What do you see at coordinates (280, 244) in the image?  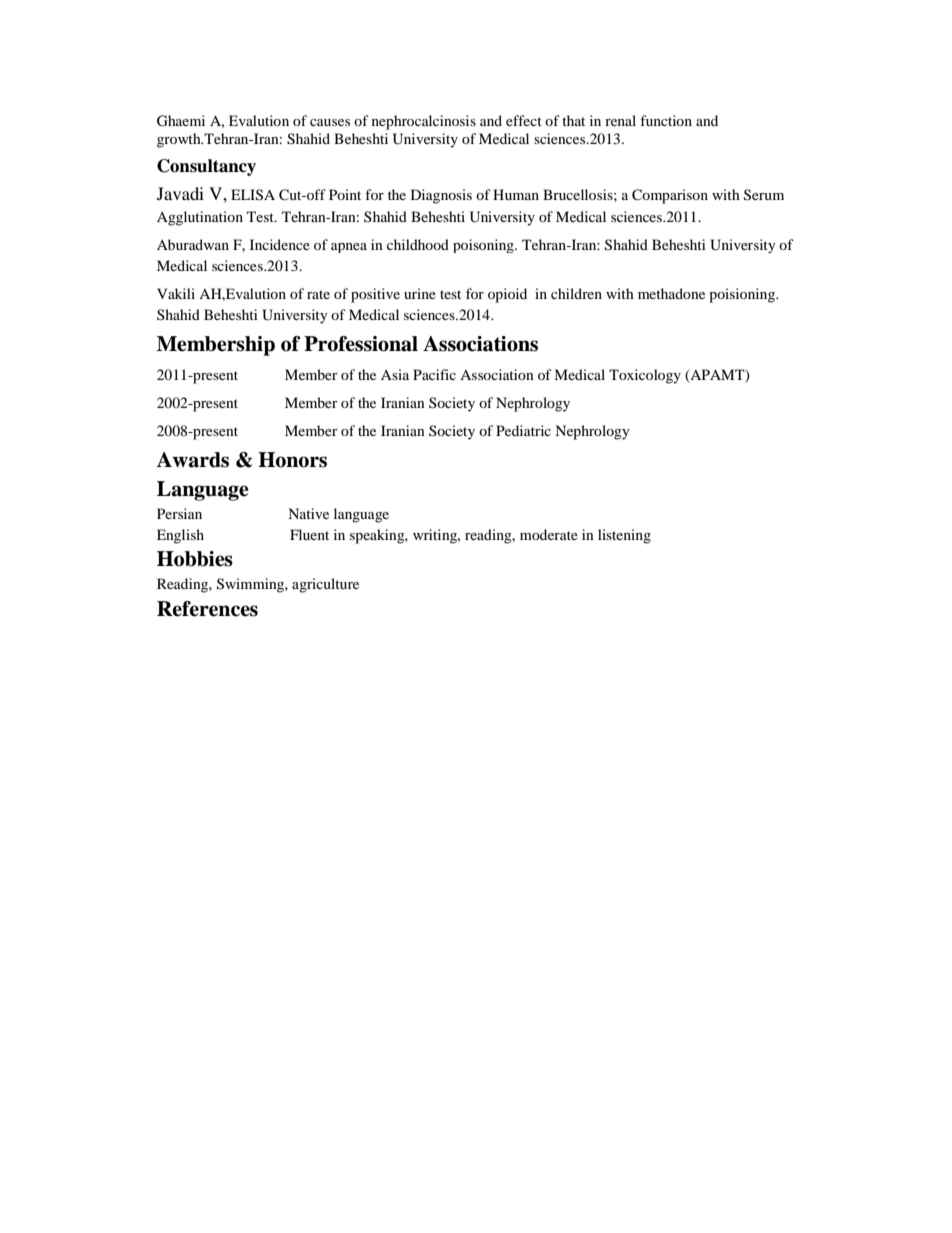 I see `Incidence` at bounding box center [280, 244].
